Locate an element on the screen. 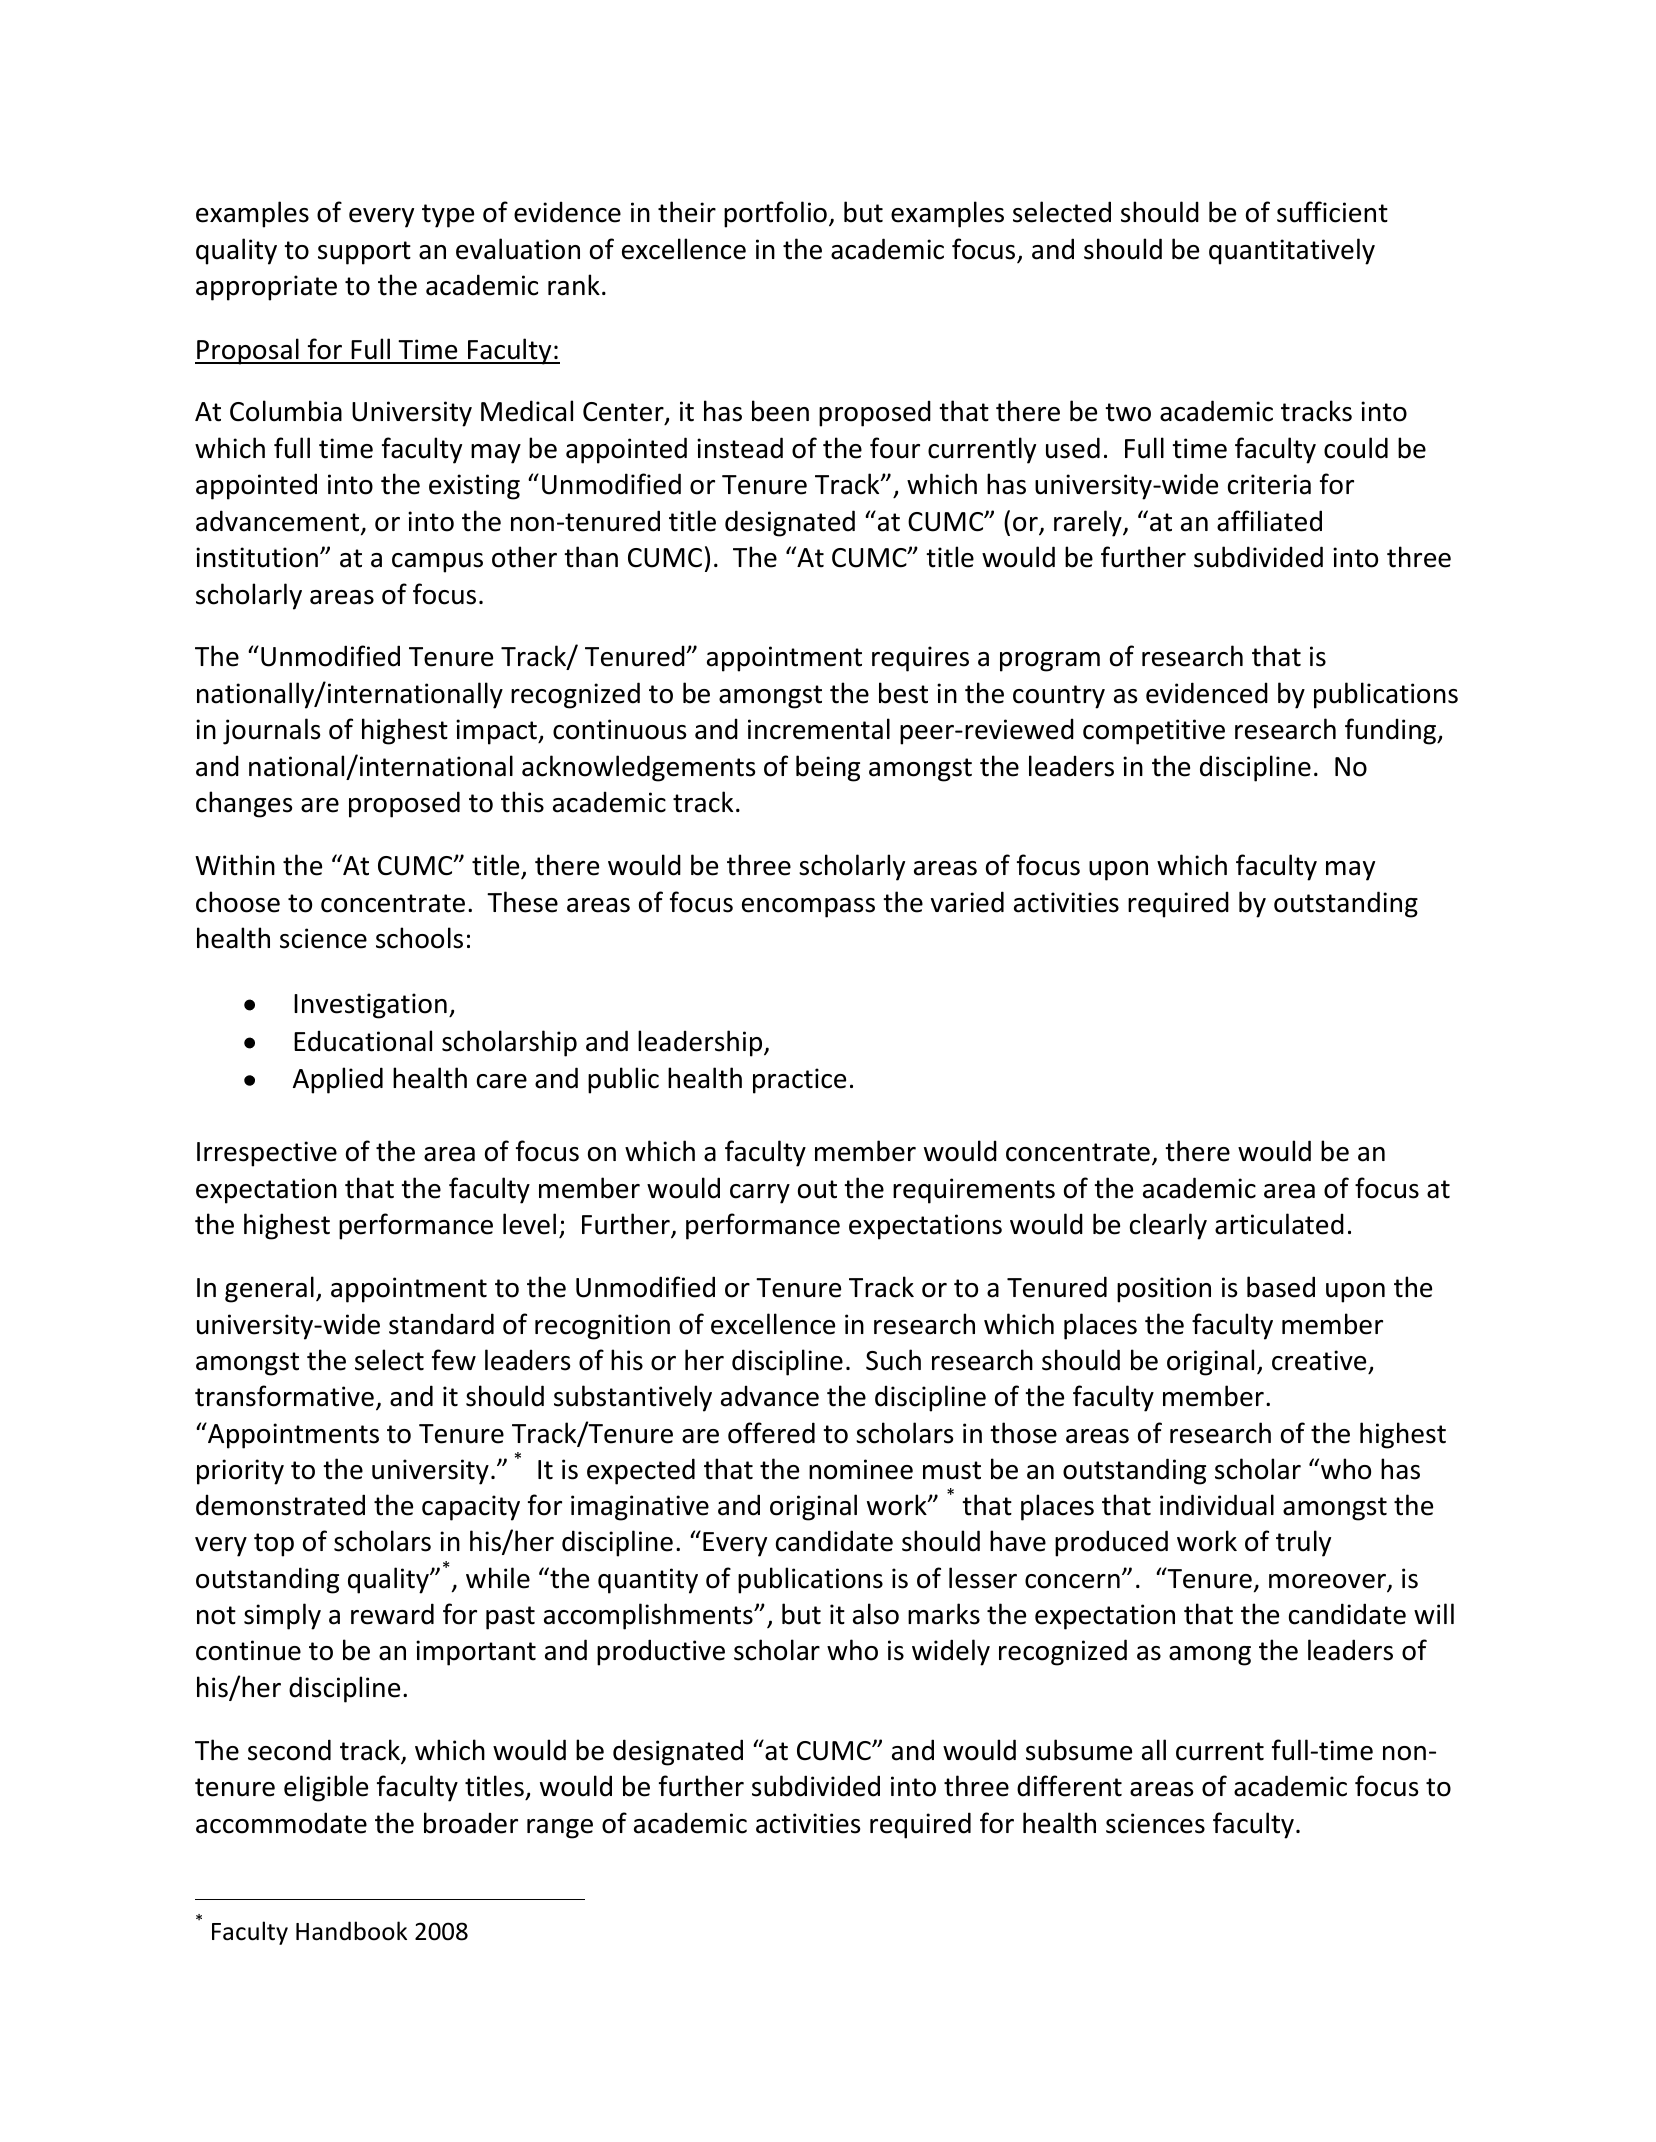 Image resolution: width=1656 pixels, height=2142 pixels. changes is located at coordinates (244, 804).
